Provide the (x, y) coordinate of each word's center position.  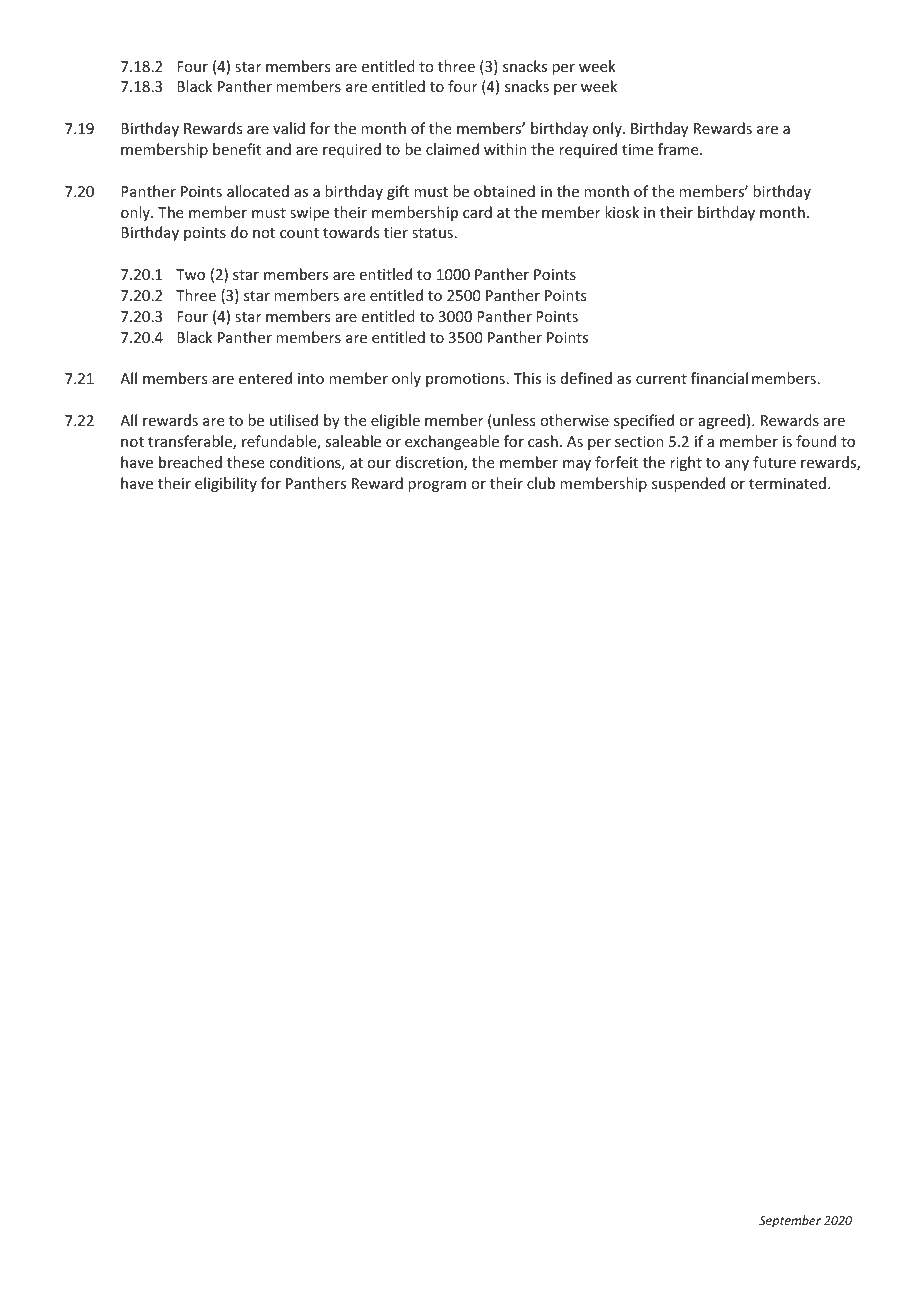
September (790, 1221)
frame (679, 149)
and (278, 149)
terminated (787, 483)
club (541, 483)
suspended (688, 484)
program (437, 486)
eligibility (226, 484)
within (505, 149)
